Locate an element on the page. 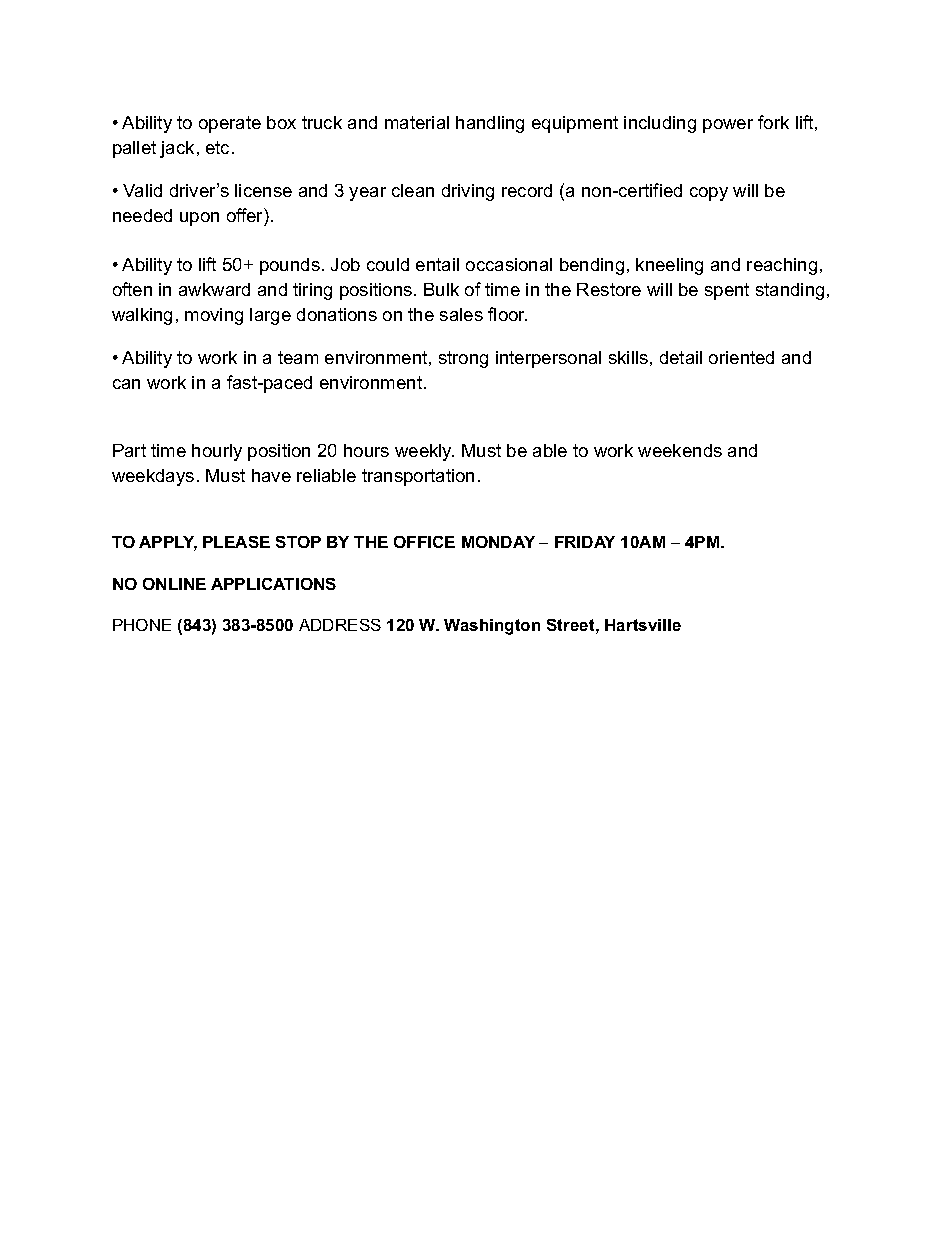 Image resolution: width=952 pixels, height=1233 pixels. weekdays is located at coordinates (153, 477).
